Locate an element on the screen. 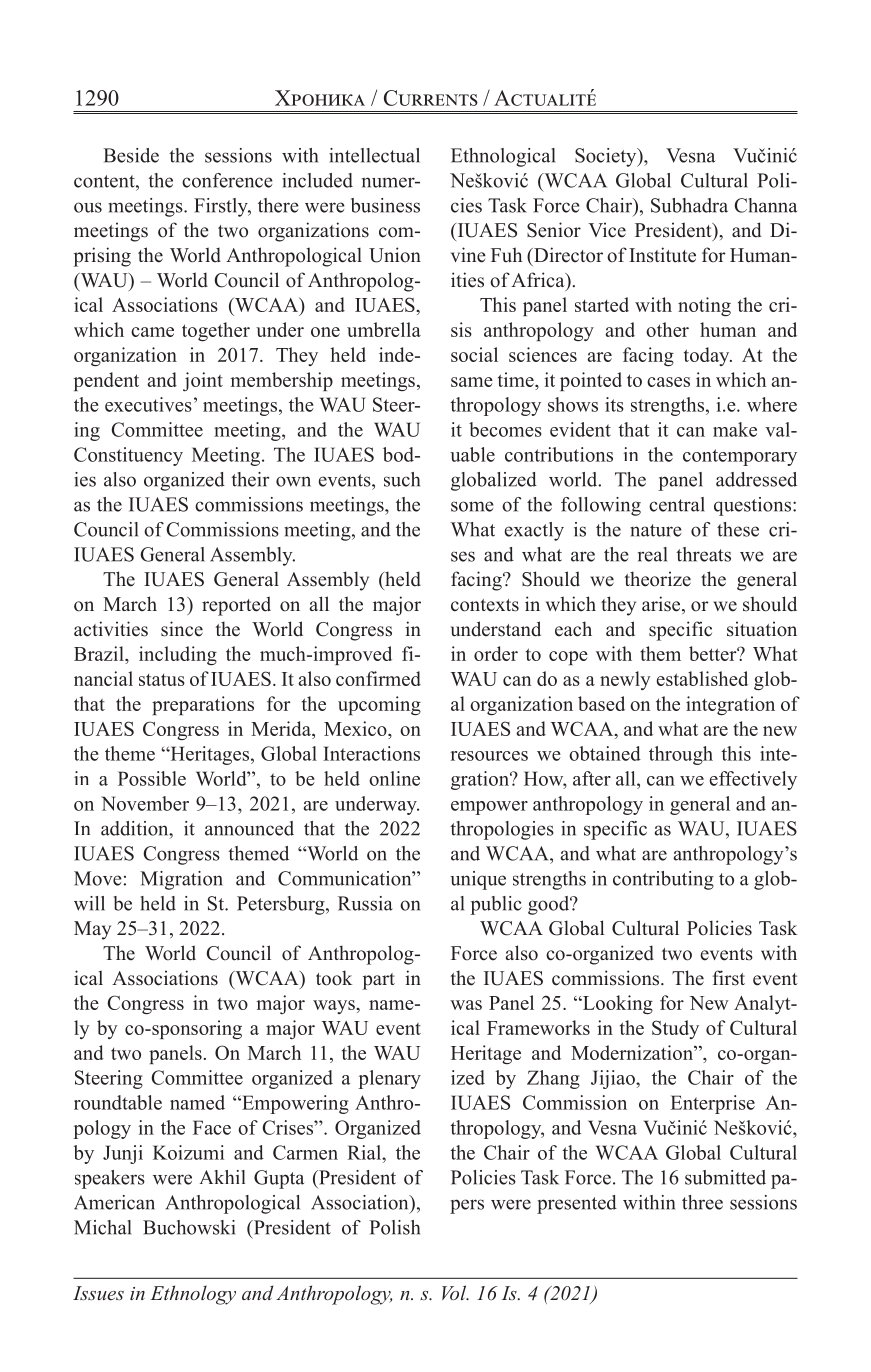 The image size is (871, 1372). Move is located at coordinates (98, 878).
